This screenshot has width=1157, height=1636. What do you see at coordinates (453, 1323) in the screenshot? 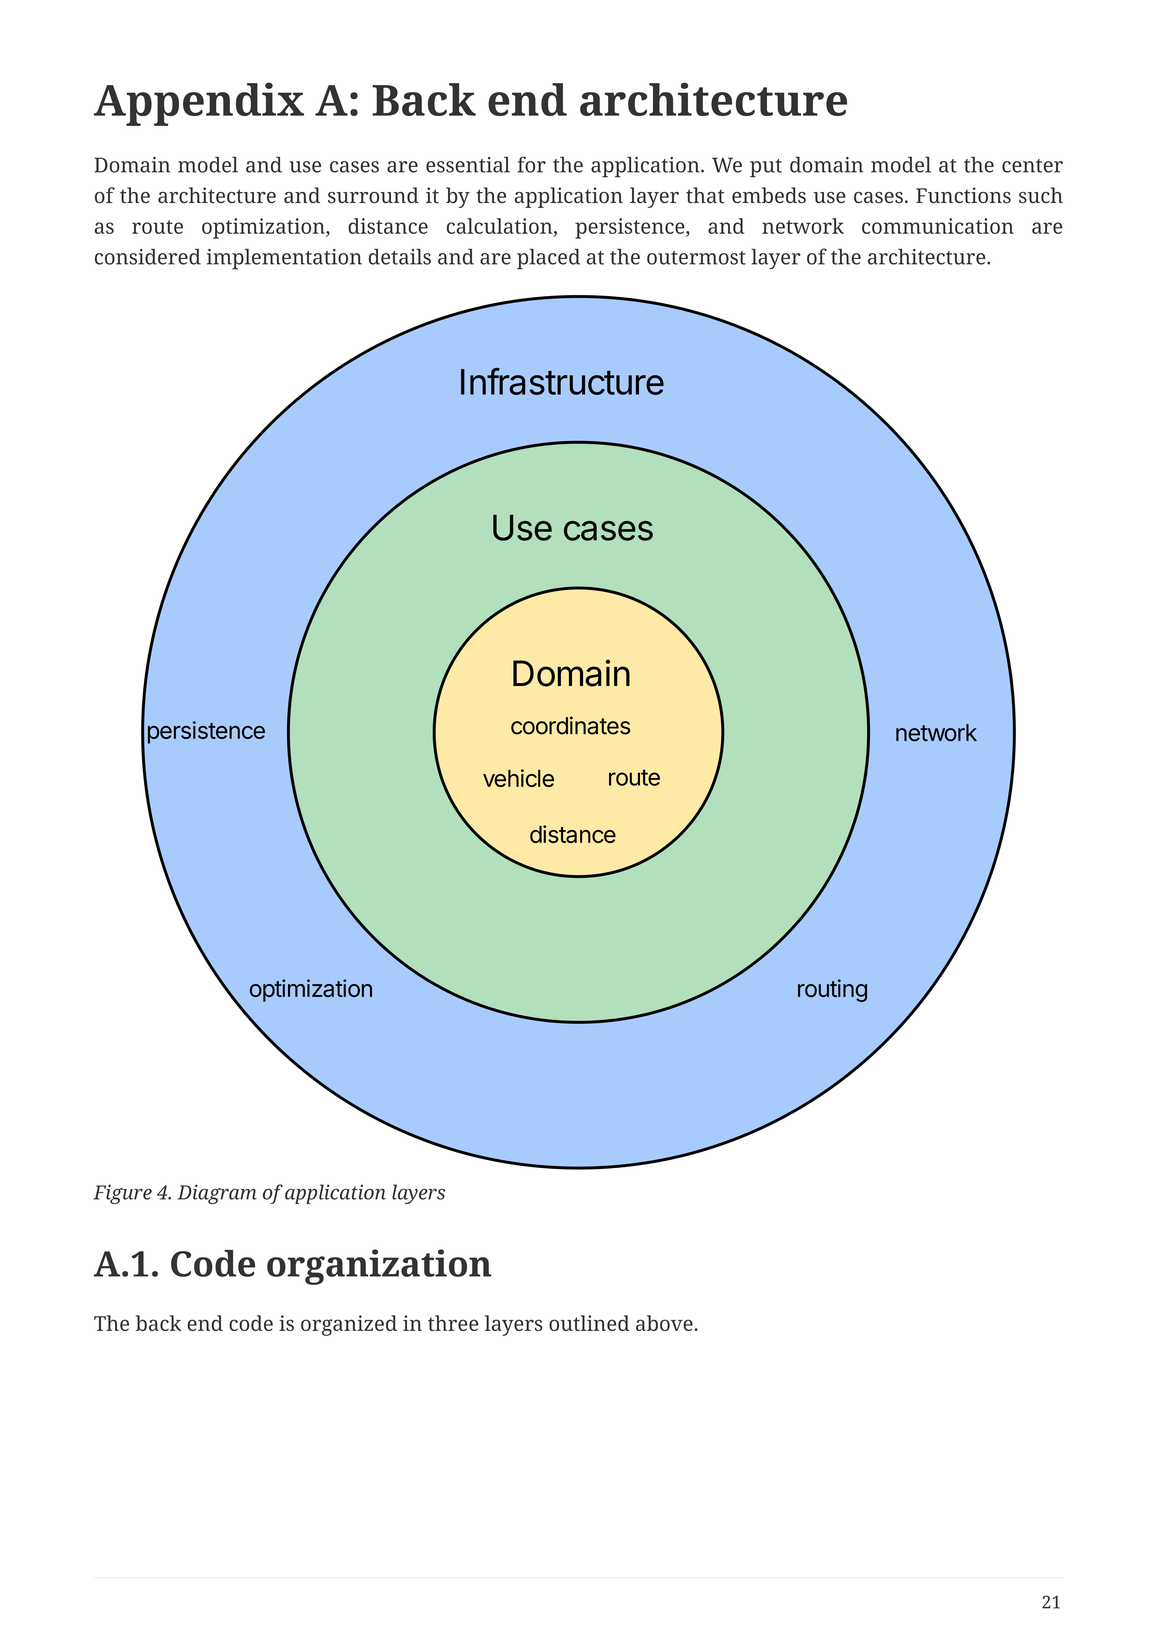
I see `three` at bounding box center [453, 1323].
